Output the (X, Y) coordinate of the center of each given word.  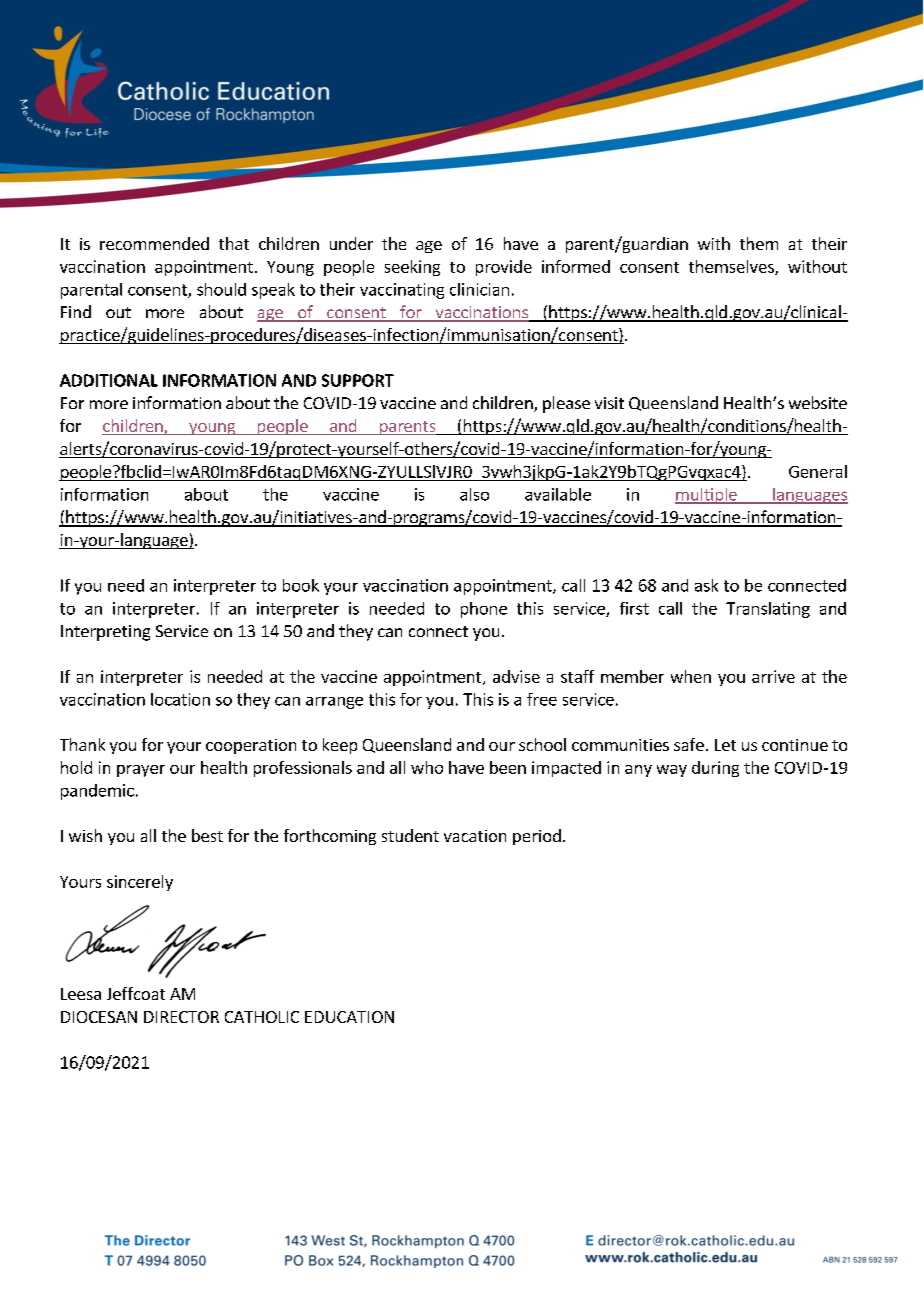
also (474, 494)
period (537, 837)
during (715, 769)
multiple (707, 496)
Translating (768, 610)
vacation (475, 836)
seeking (412, 268)
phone (484, 610)
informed (576, 266)
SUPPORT (358, 380)
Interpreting (105, 633)
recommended (154, 243)
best (207, 835)
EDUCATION (349, 1017)
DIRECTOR (181, 1017)
